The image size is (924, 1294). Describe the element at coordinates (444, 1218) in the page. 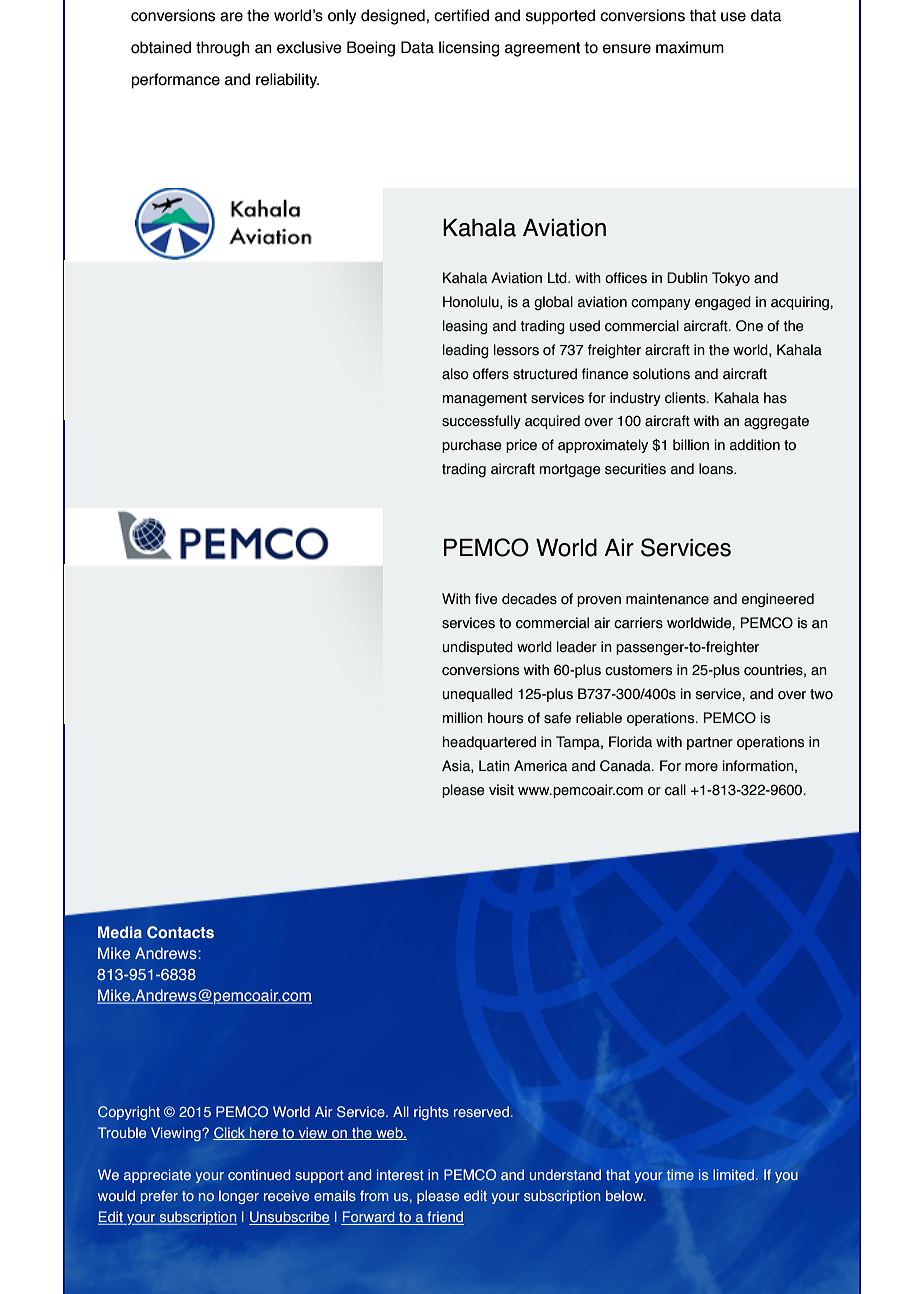

I see `friend` at that location.
